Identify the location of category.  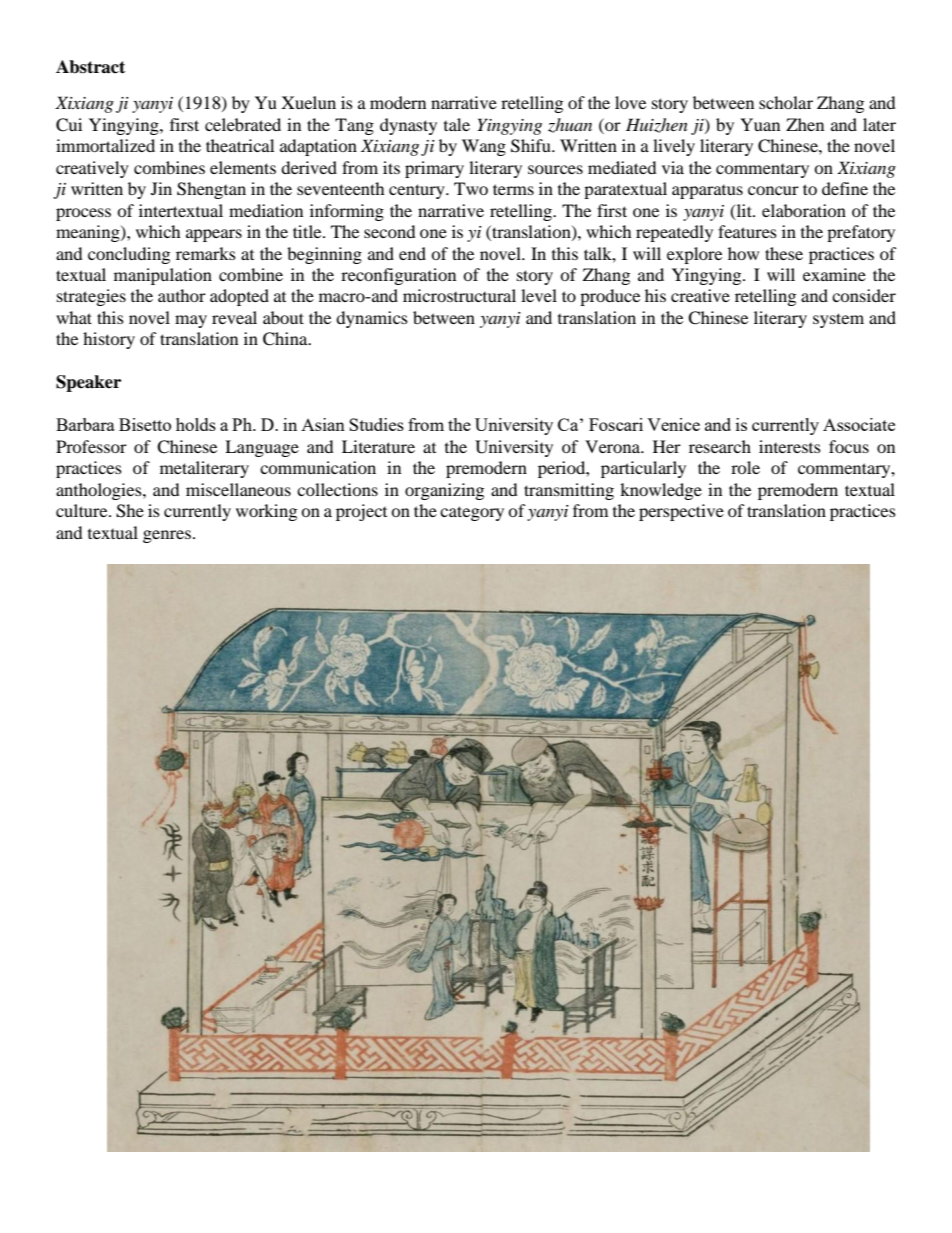
(472, 513).
